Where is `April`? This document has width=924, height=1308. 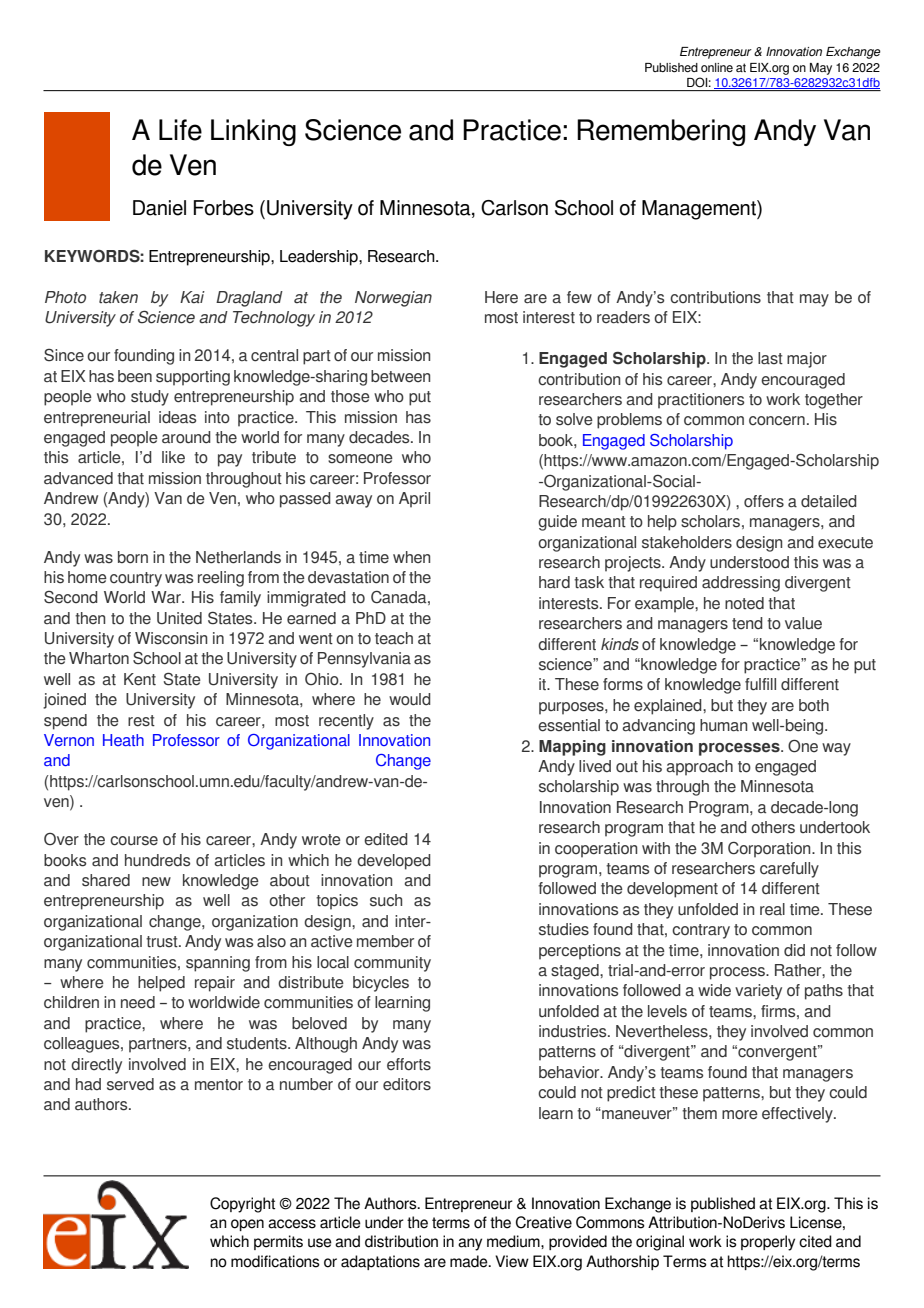 April is located at coordinates (414, 500).
